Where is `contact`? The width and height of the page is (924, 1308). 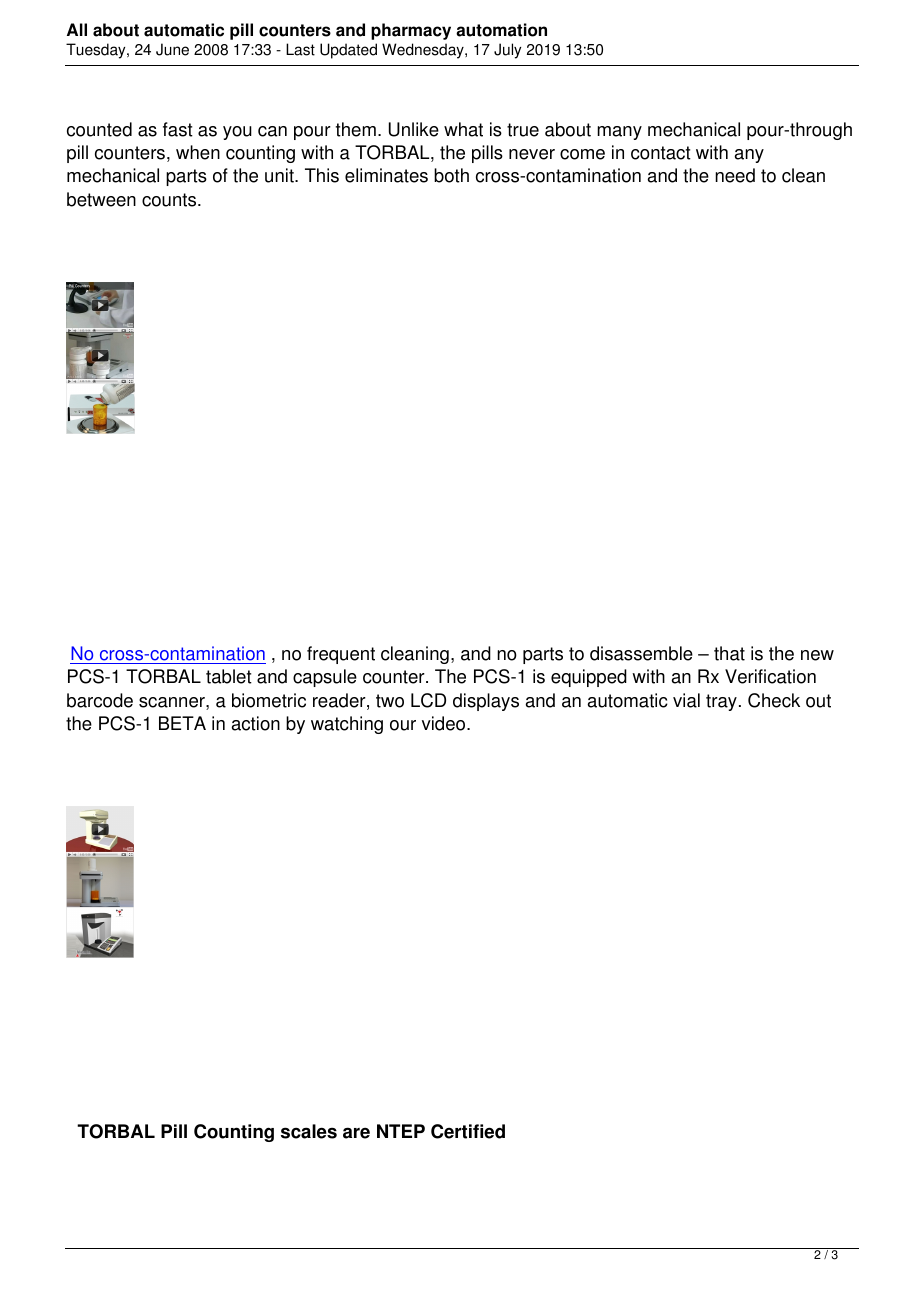 contact is located at coordinates (661, 153).
